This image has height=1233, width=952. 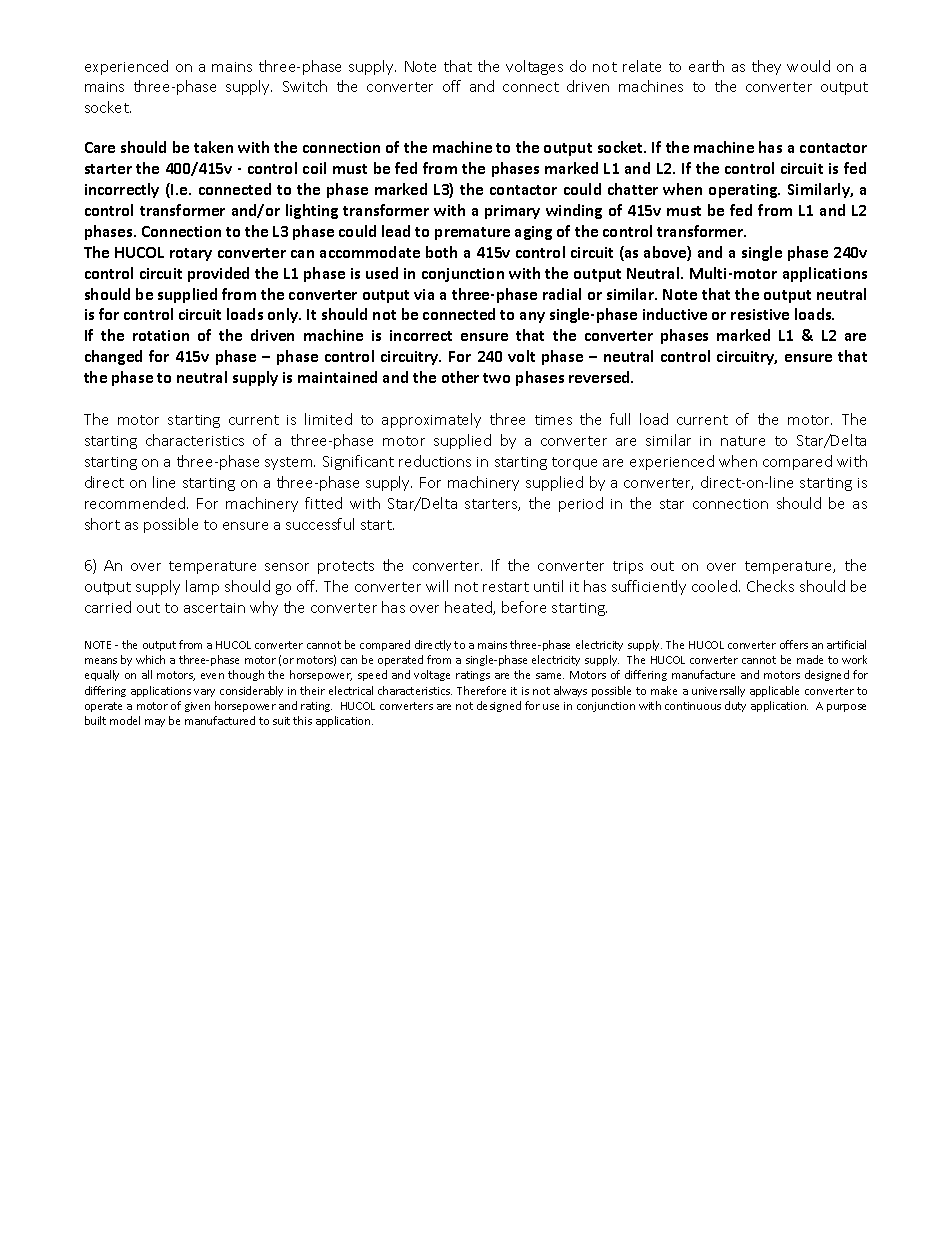 I want to click on Checks, so click(x=770, y=586).
